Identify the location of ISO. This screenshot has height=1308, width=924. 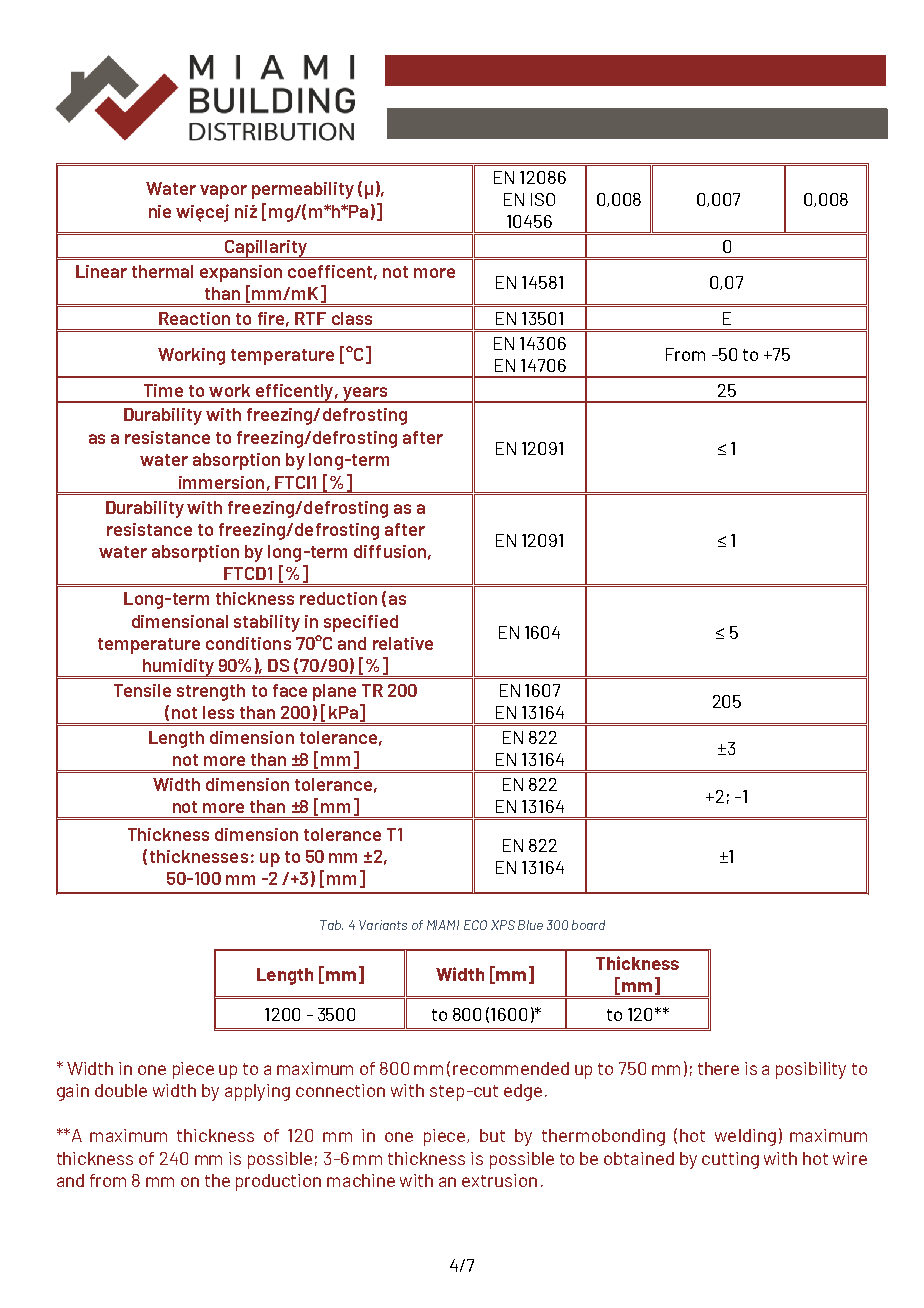
(543, 199).
